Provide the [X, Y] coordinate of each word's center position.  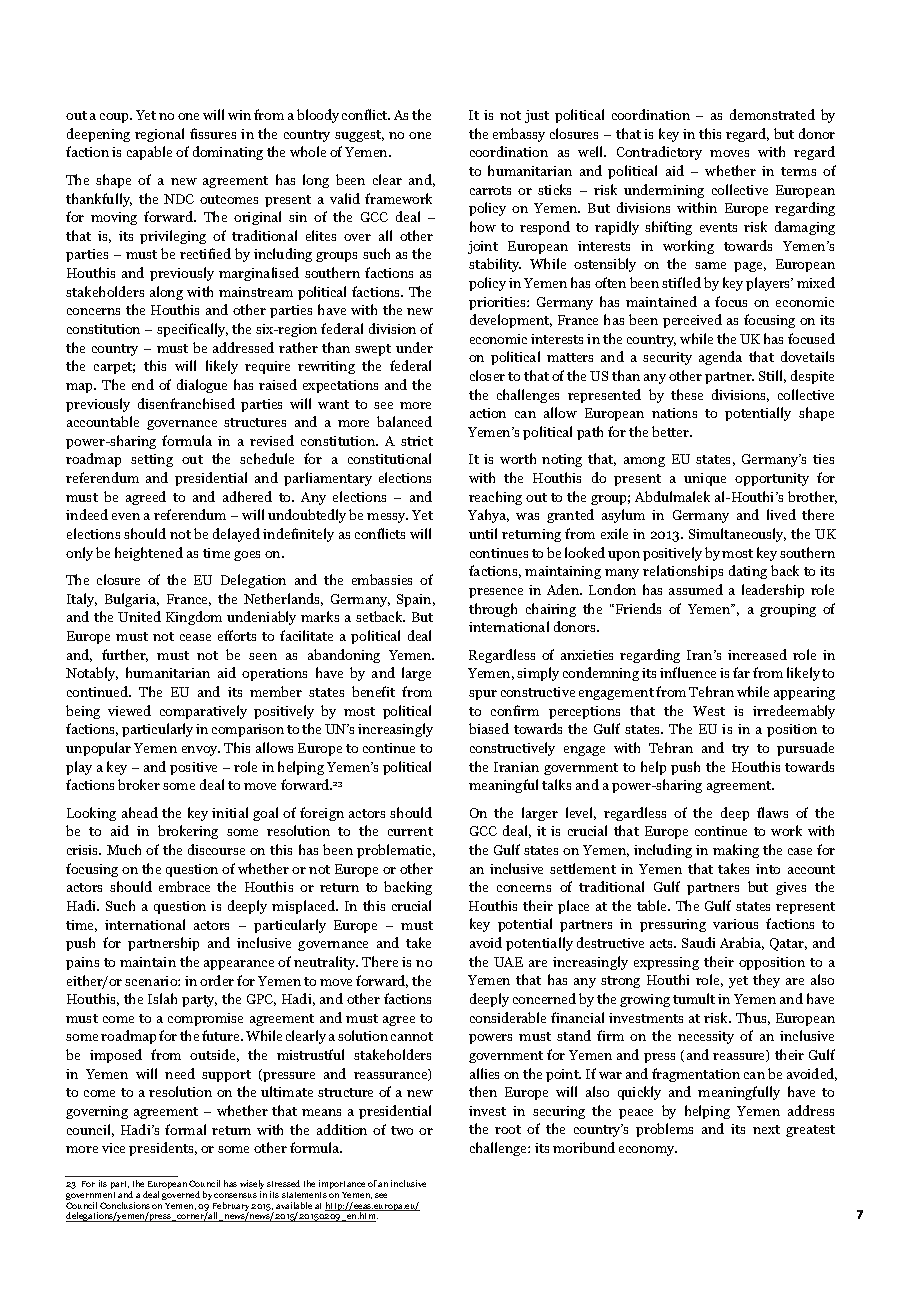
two [402, 1130]
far [741, 672]
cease [195, 637]
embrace [184, 886]
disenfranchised [186, 403]
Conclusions [125, 1205]
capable [149, 153]
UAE [508, 962]
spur [483, 695]
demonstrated [772, 114]
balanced [404, 421]
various [735, 924]
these [687, 394]
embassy [519, 135]
